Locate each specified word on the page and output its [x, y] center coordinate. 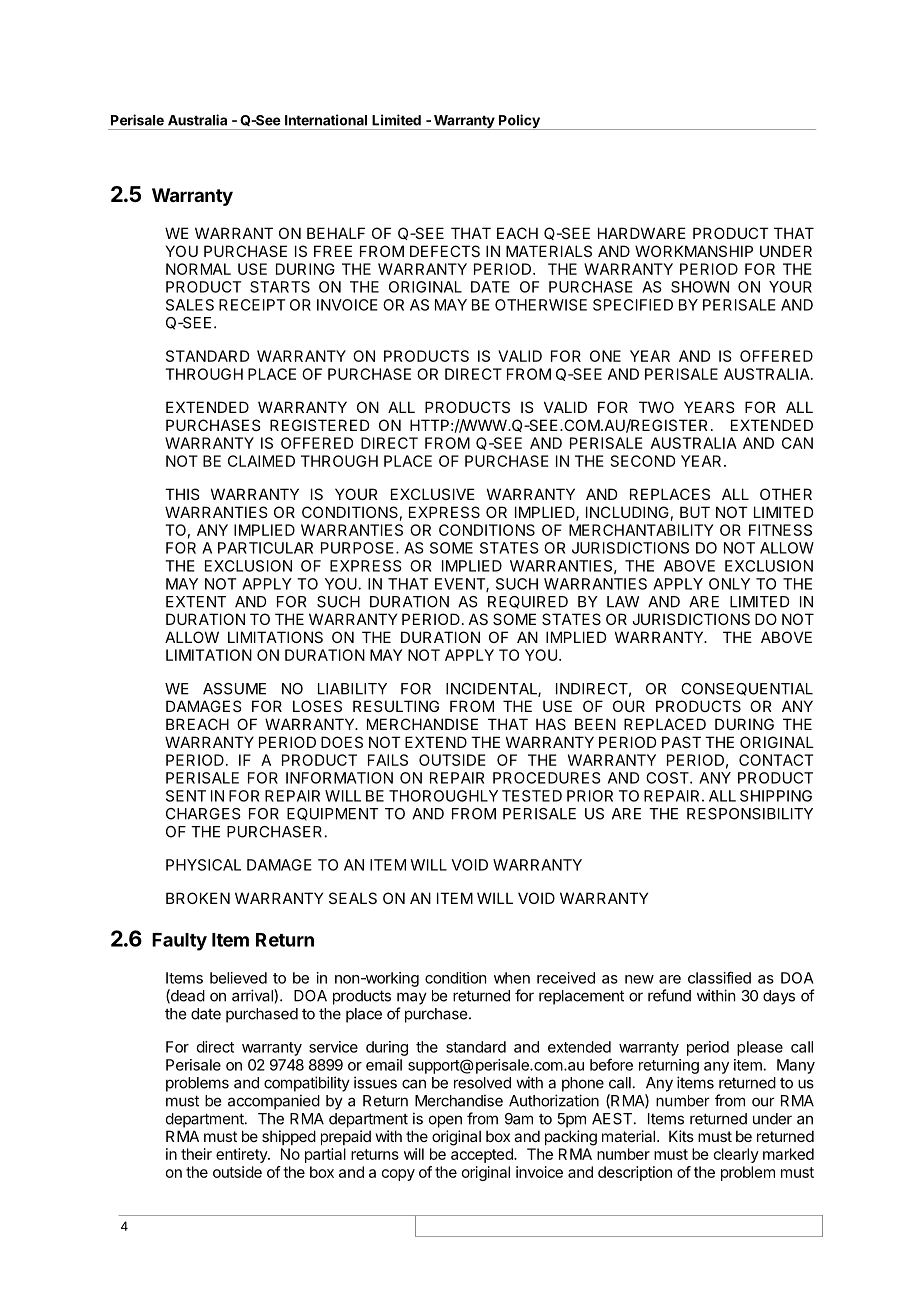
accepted [483, 1155]
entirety [242, 1155]
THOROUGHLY [443, 796]
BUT [695, 512]
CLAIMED [261, 461]
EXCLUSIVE [433, 494]
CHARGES [203, 814]
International [326, 120]
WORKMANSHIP [694, 251]
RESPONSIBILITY [750, 814]
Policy [519, 122]
